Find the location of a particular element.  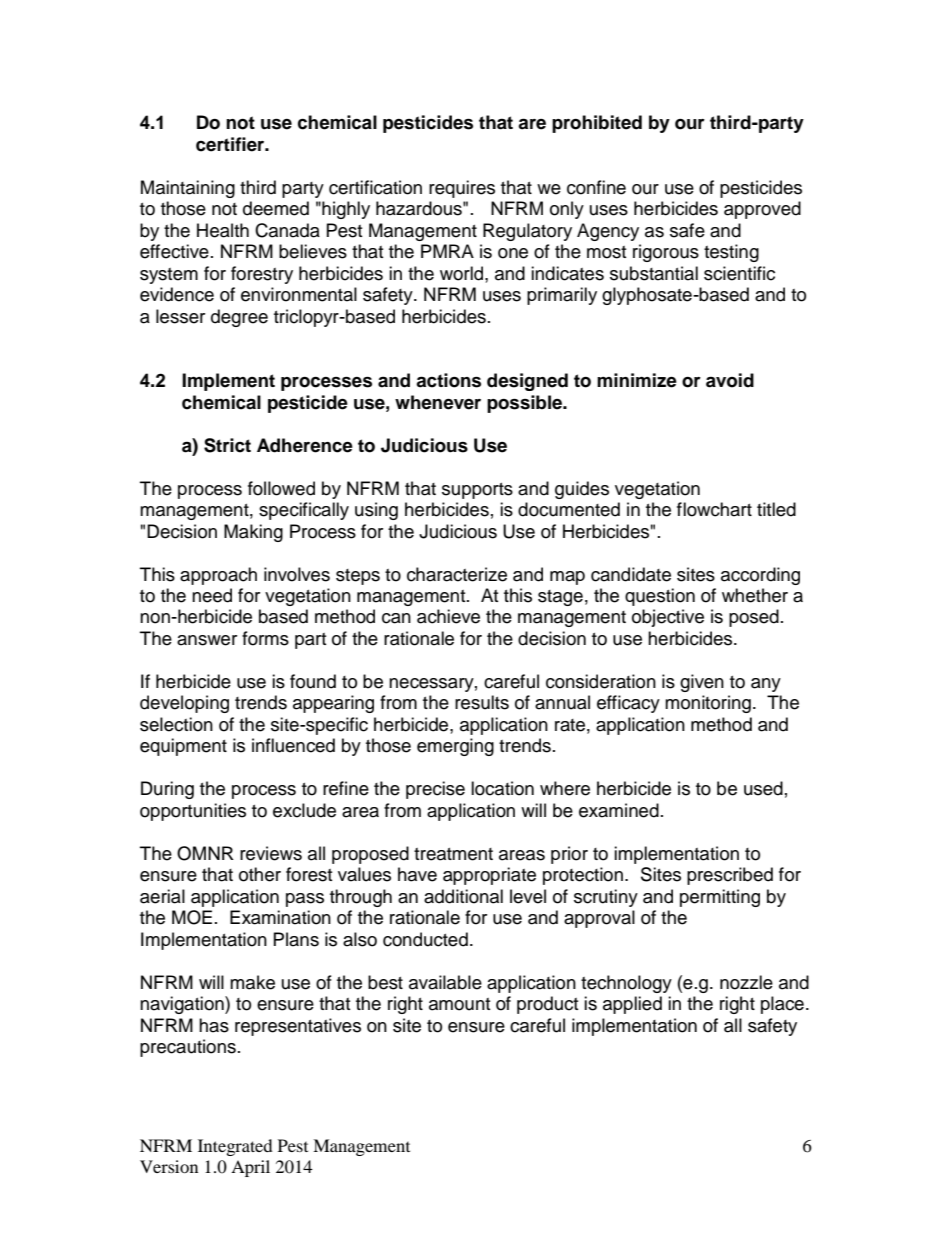

Examination is located at coordinates (280, 917).
